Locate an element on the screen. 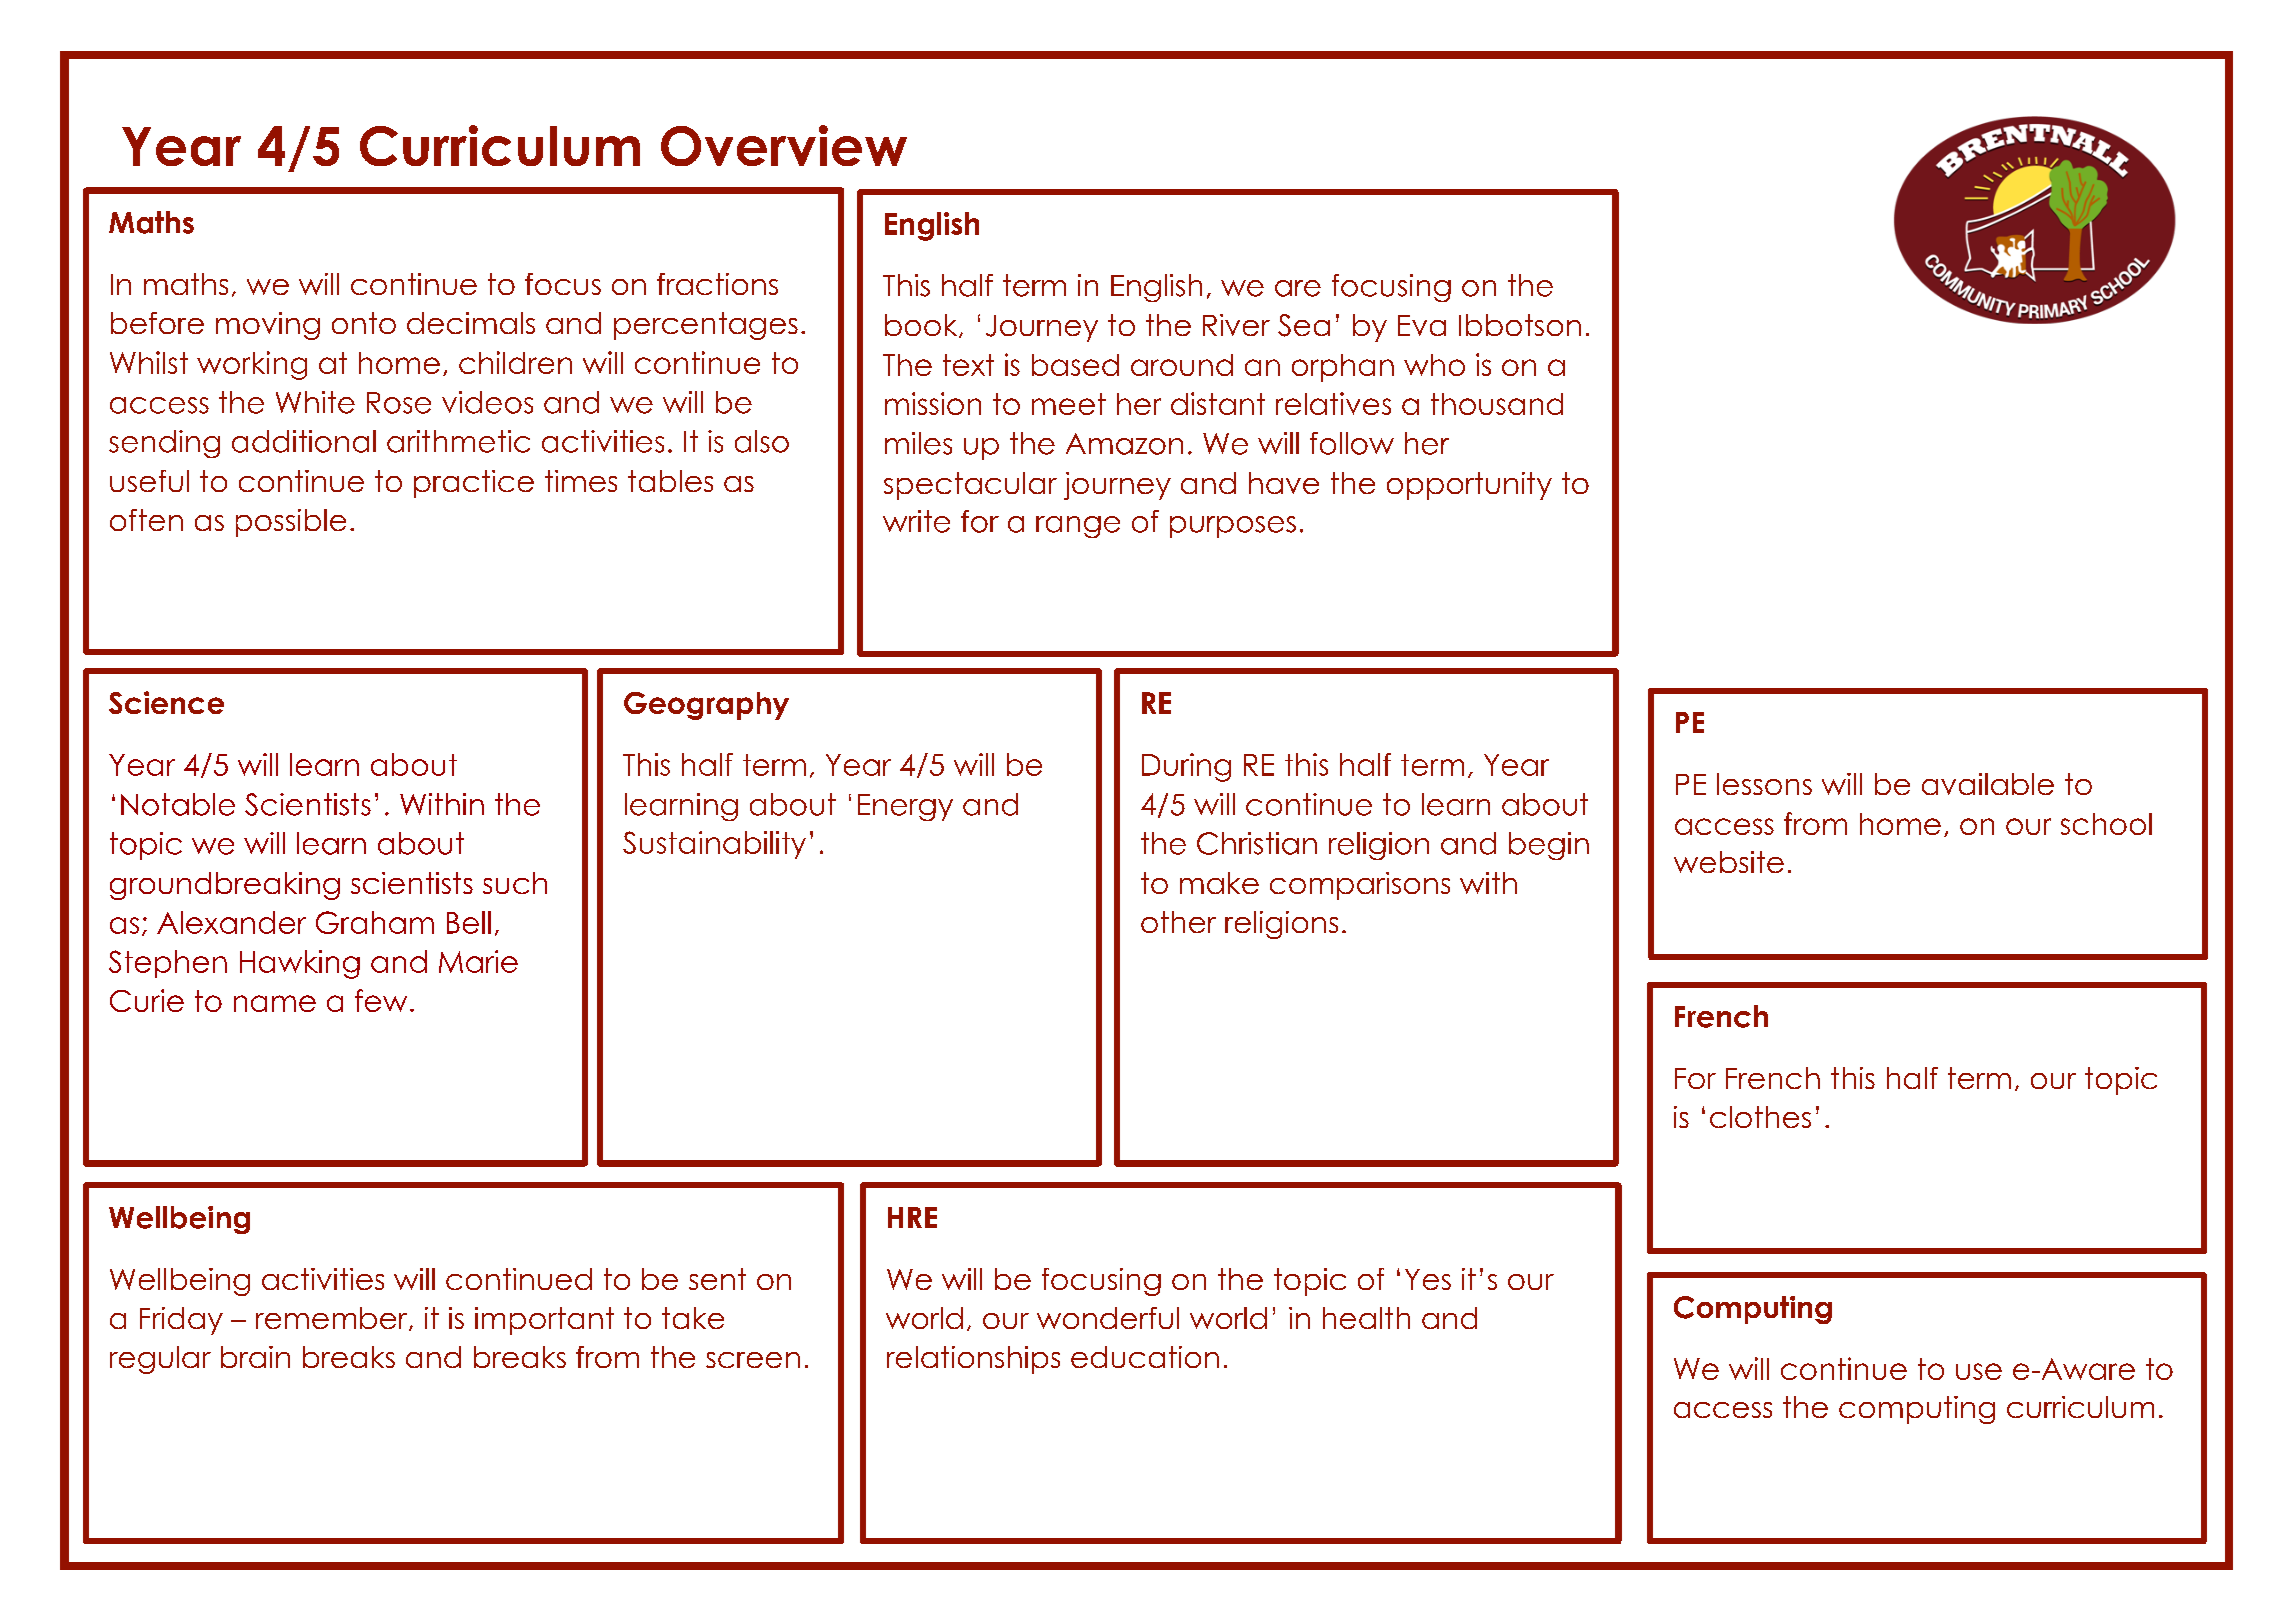 Image resolution: width=2281 pixels, height=1613 pixels. possible is located at coordinates (291, 523).
